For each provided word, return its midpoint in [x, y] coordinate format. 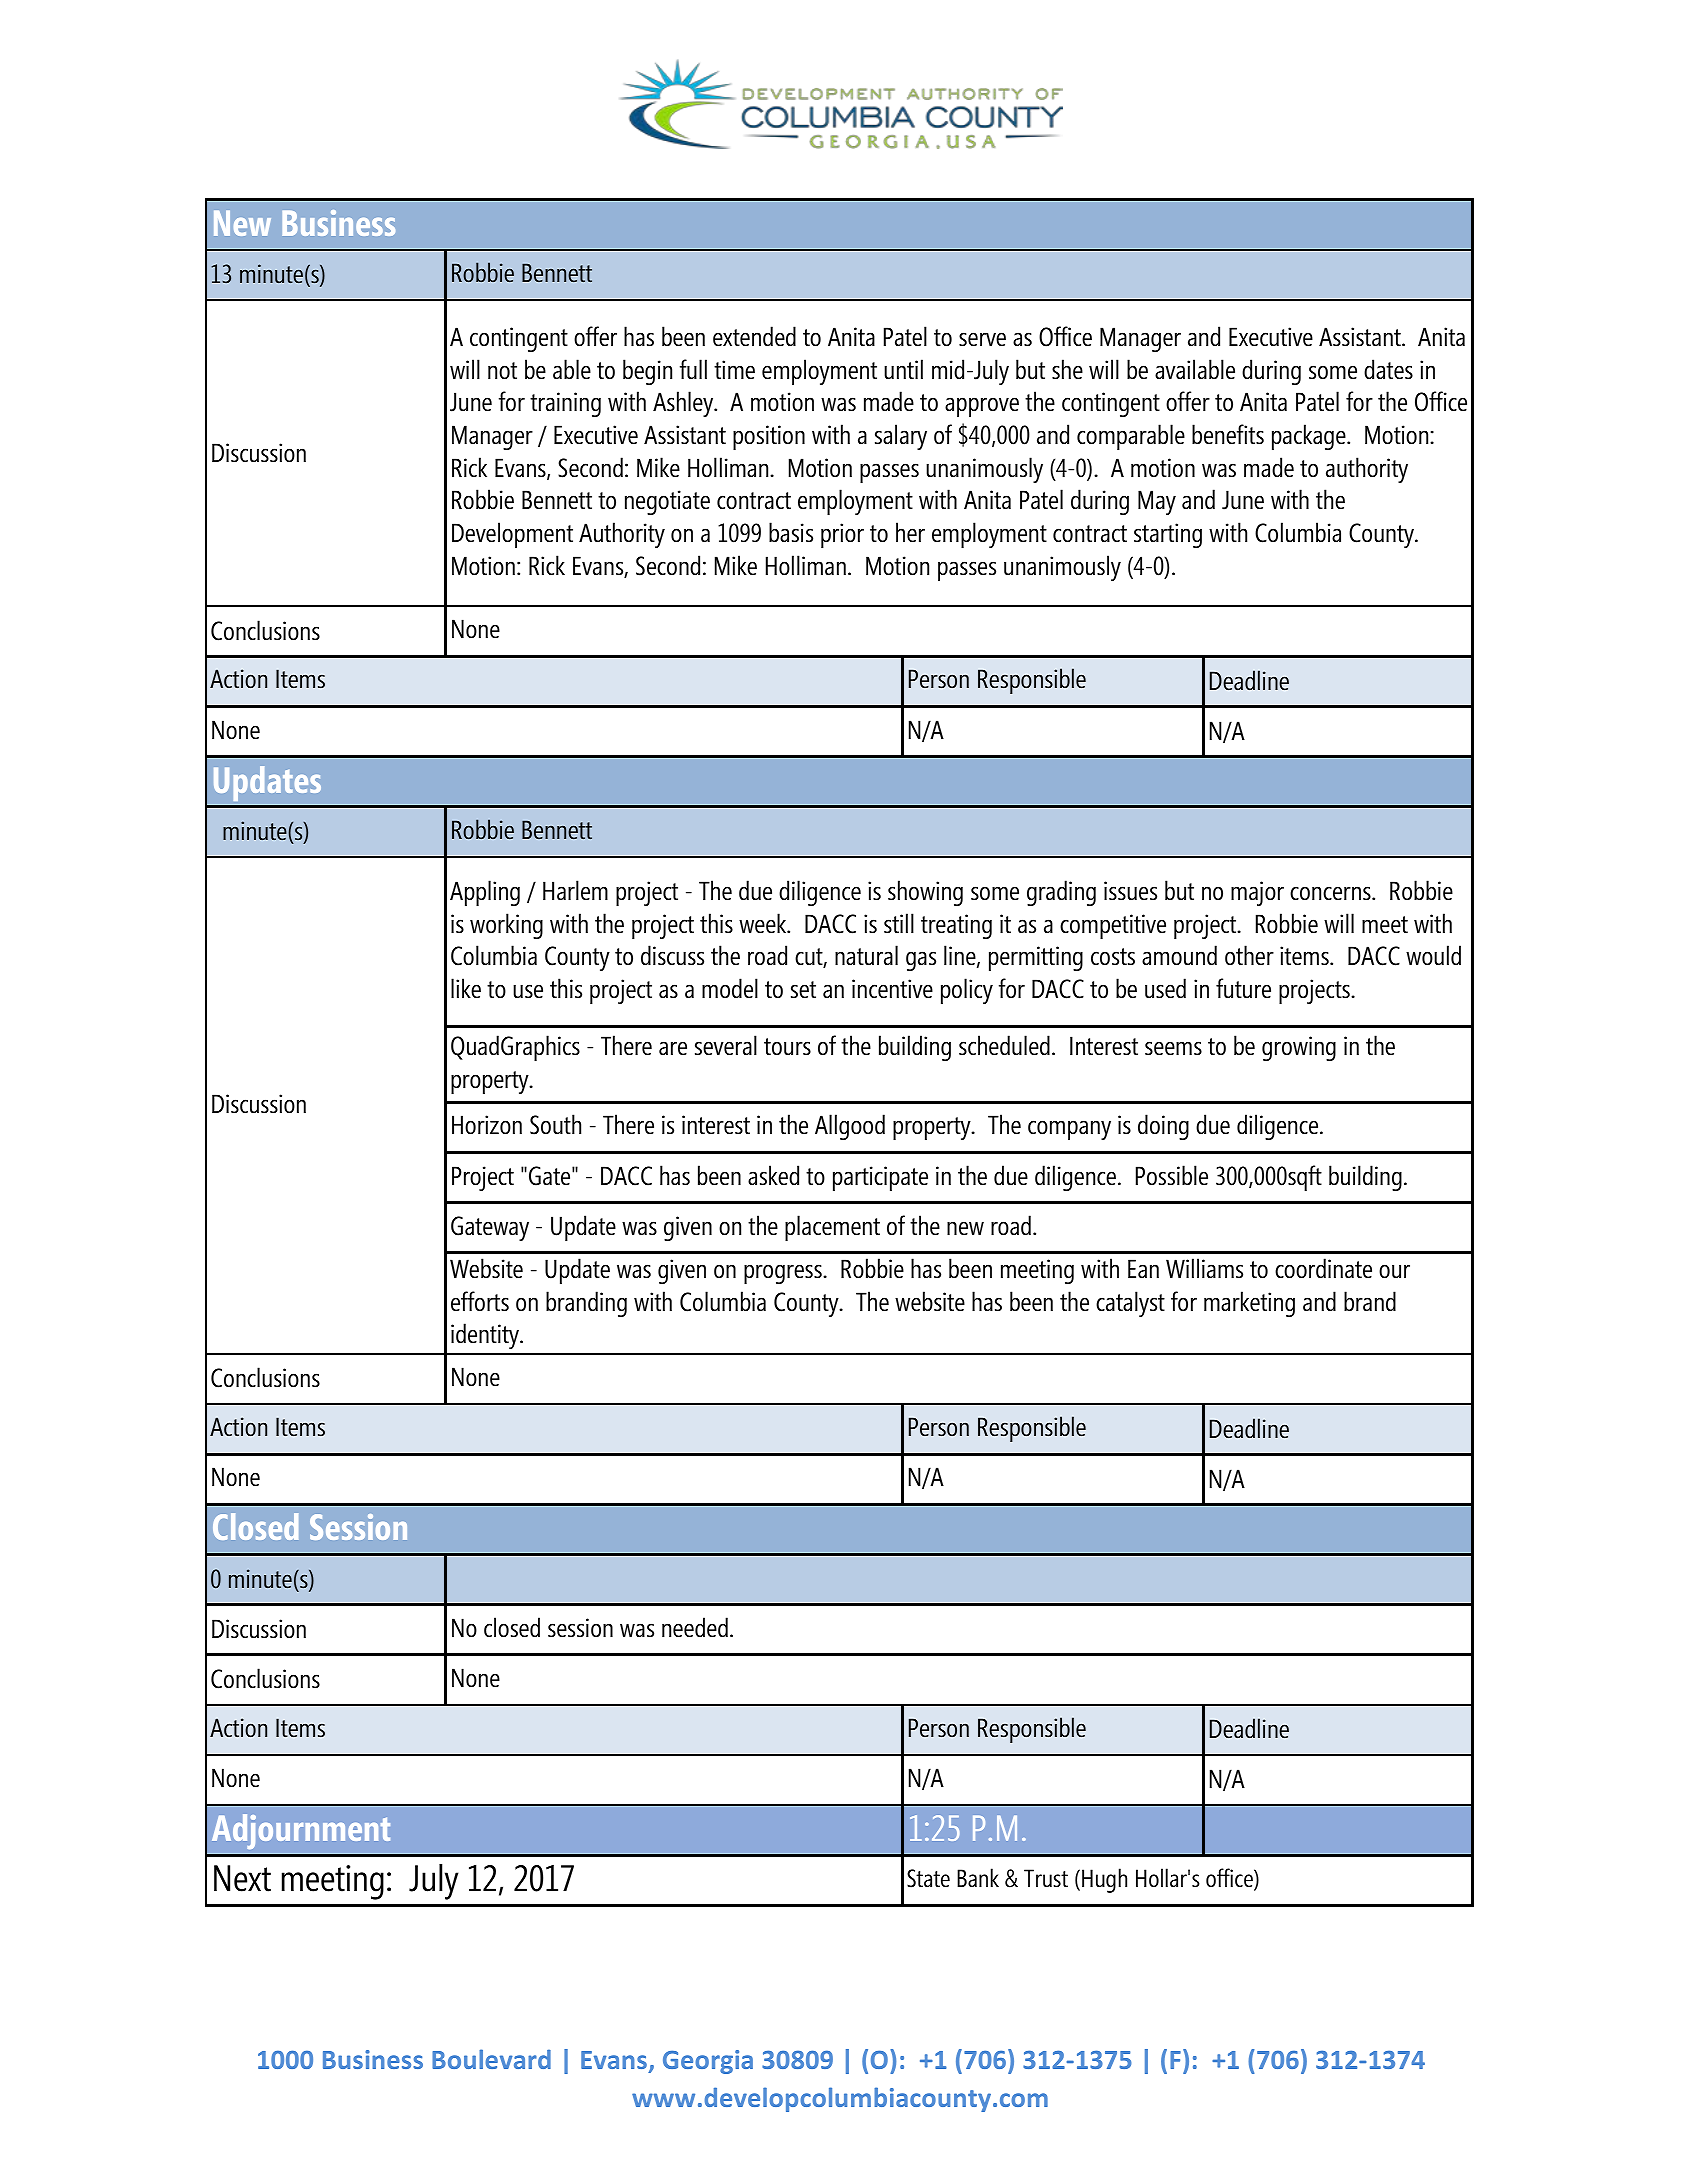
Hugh [1104, 1880]
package [1310, 437]
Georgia [708, 2062]
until [903, 369]
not [502, 371]
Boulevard [491, 2059]
